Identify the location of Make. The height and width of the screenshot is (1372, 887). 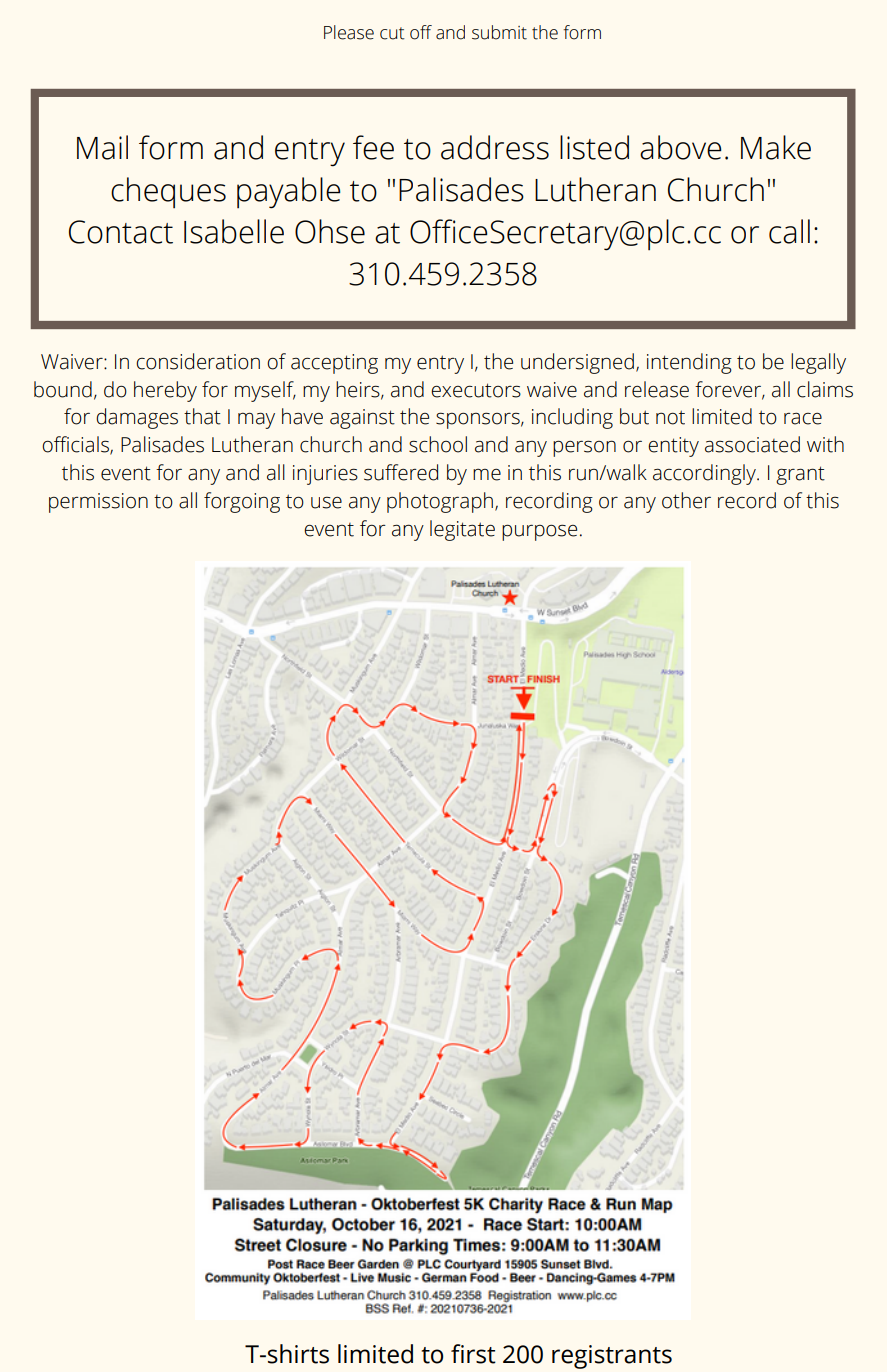
(776, 147).
